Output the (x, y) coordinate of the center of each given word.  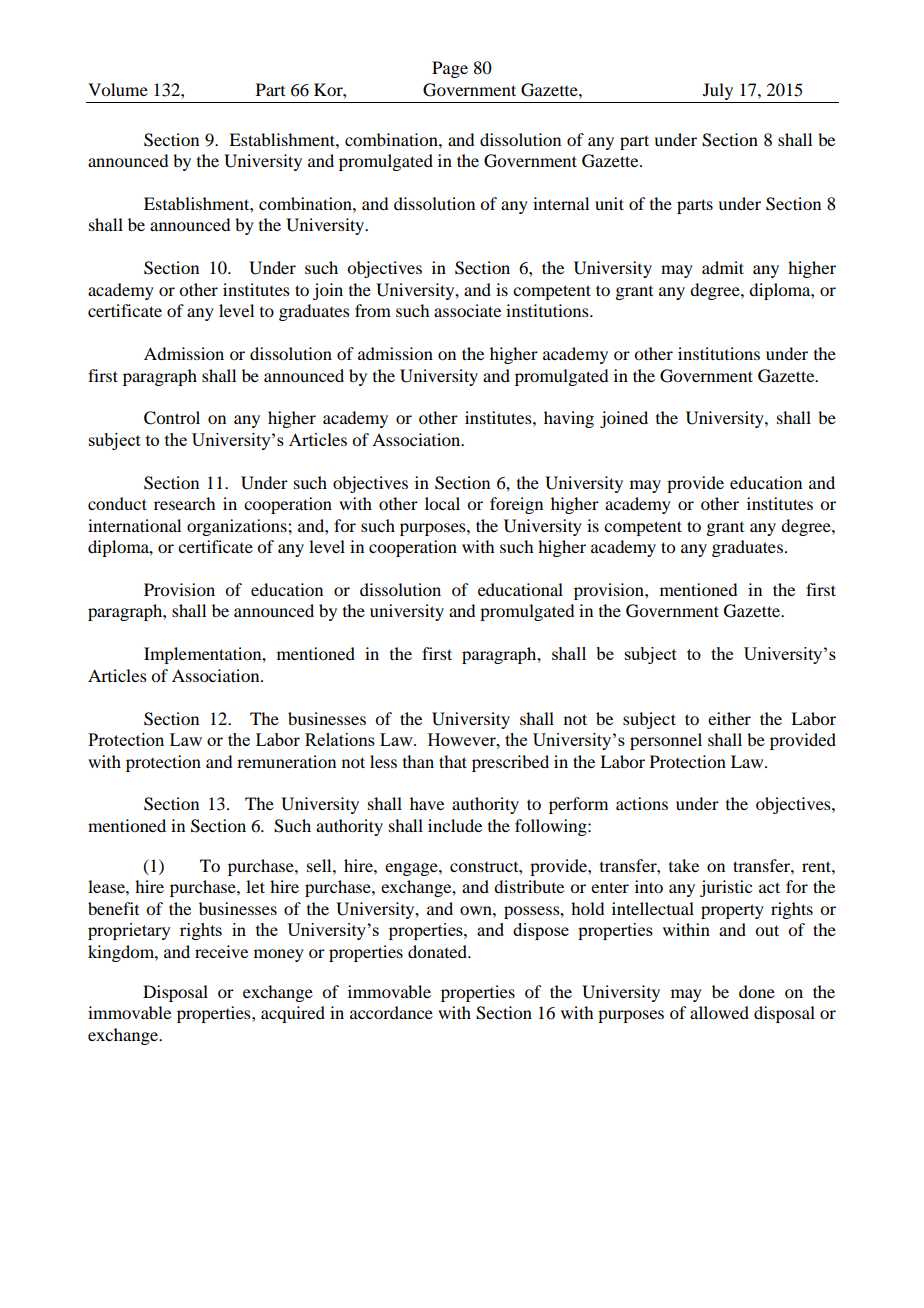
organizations (238, 527)
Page (450, 69)
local (442, 503)
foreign (516, 505)
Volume (118, 89)
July (718, 91)
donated (439, 951)
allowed (719, 1012)
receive (221, 951)
